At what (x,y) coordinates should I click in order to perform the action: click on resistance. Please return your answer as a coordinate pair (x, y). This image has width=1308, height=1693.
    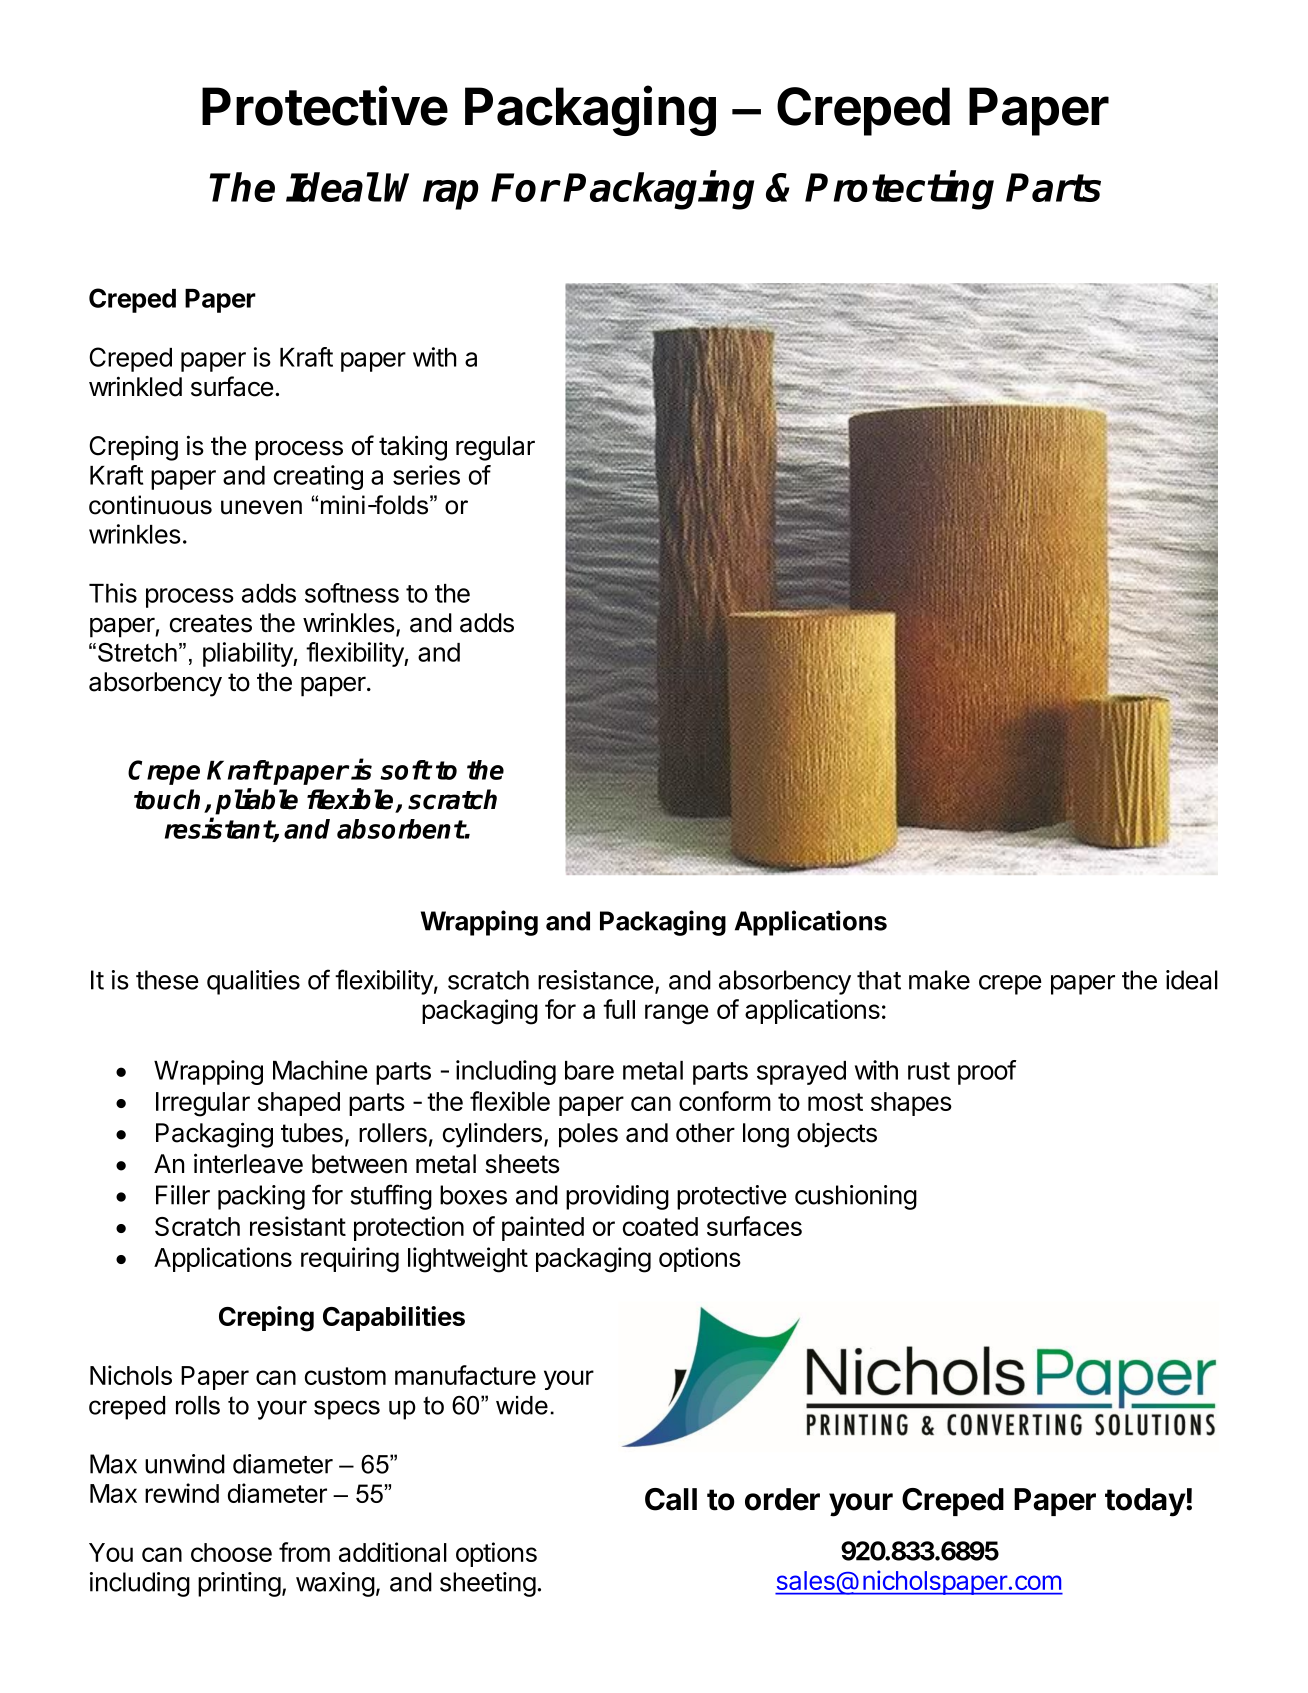
    Looking at the image, I should click on (596, 980).
